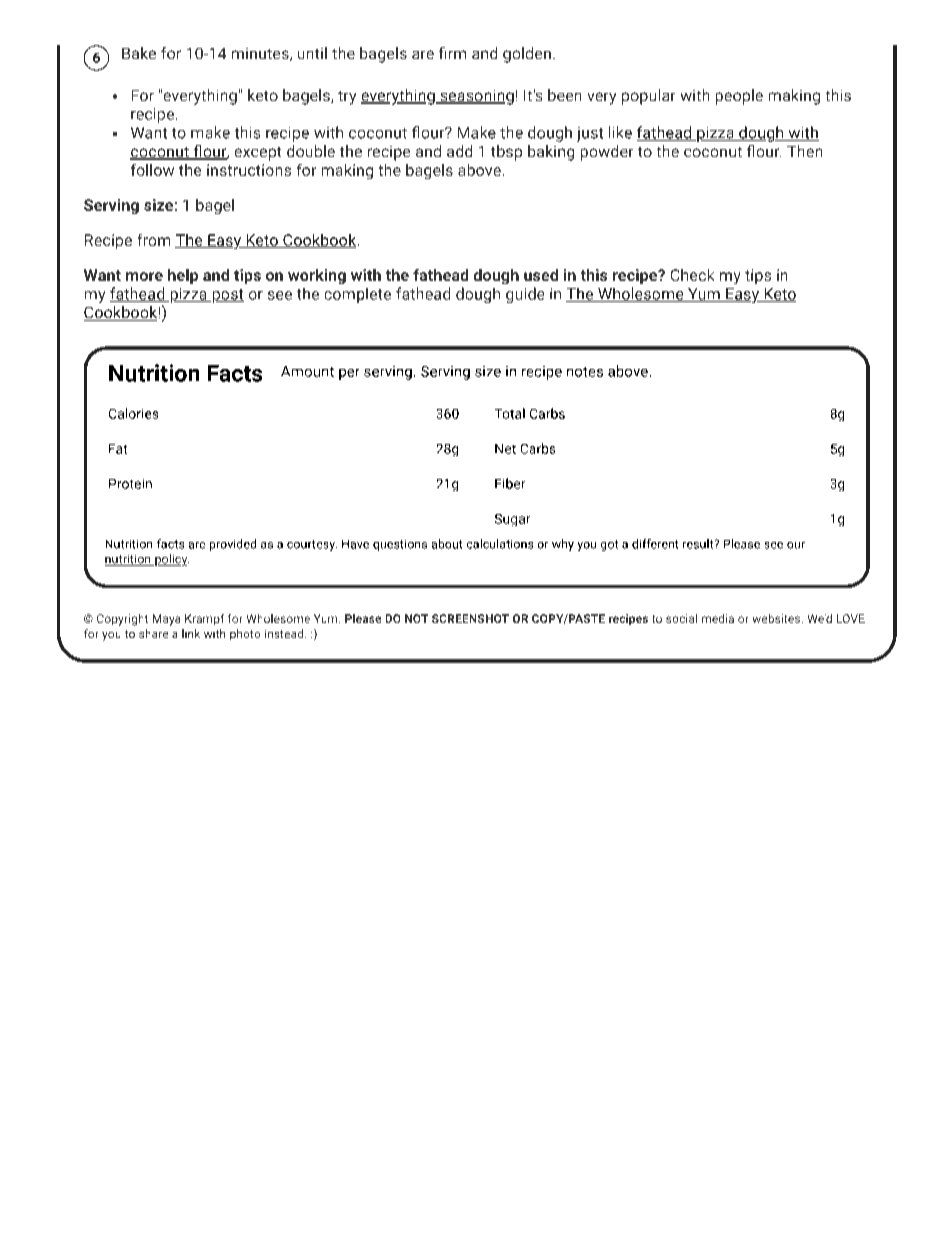 The height and width of the screenshot is (1233, 952). What do you see at coordinates (307, 371) in the screenshot?
I see `Amount` at bounding box center [307, 371].
